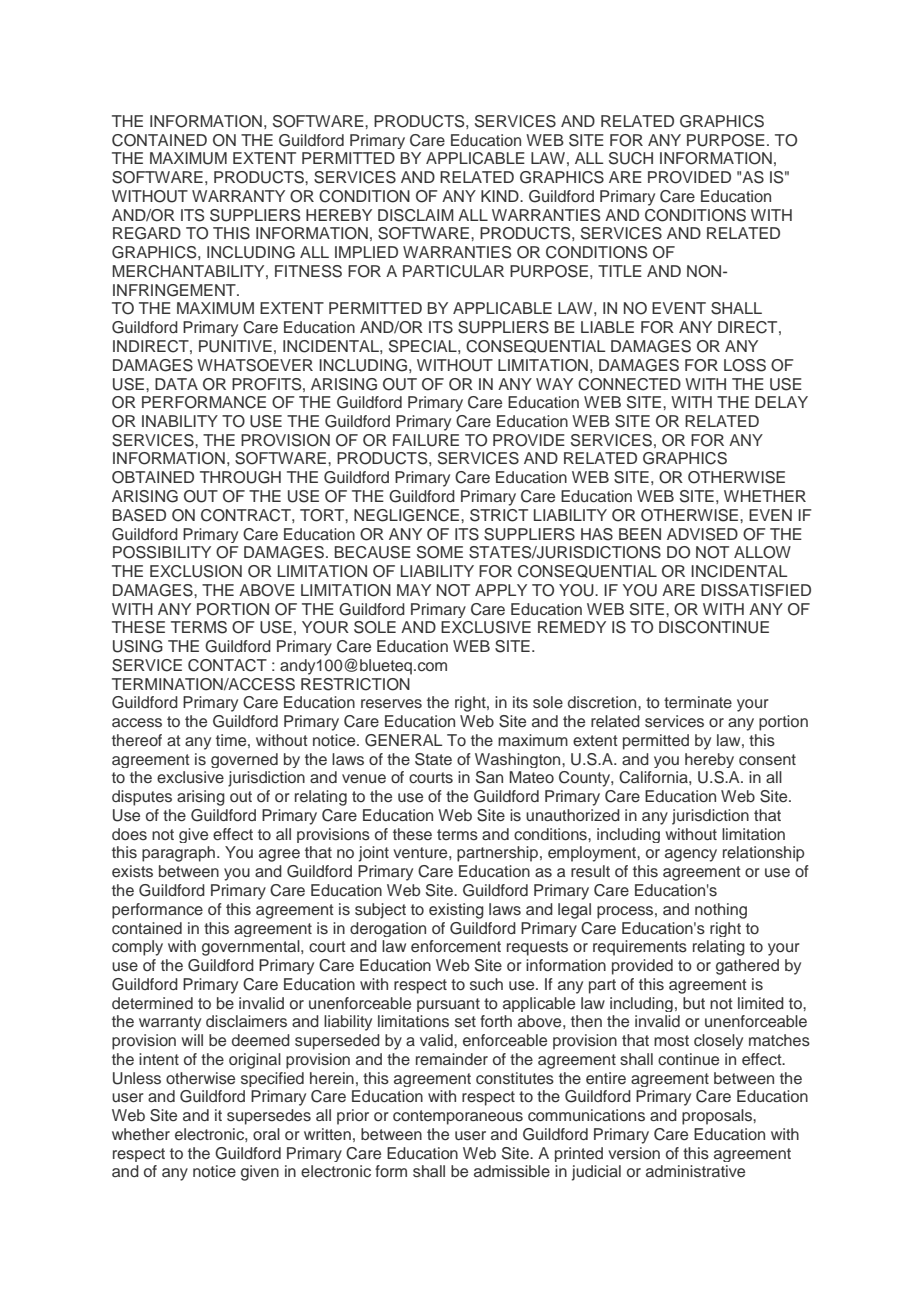 The image size is (924, 1308). I want to click on San, so click(489, 777).
